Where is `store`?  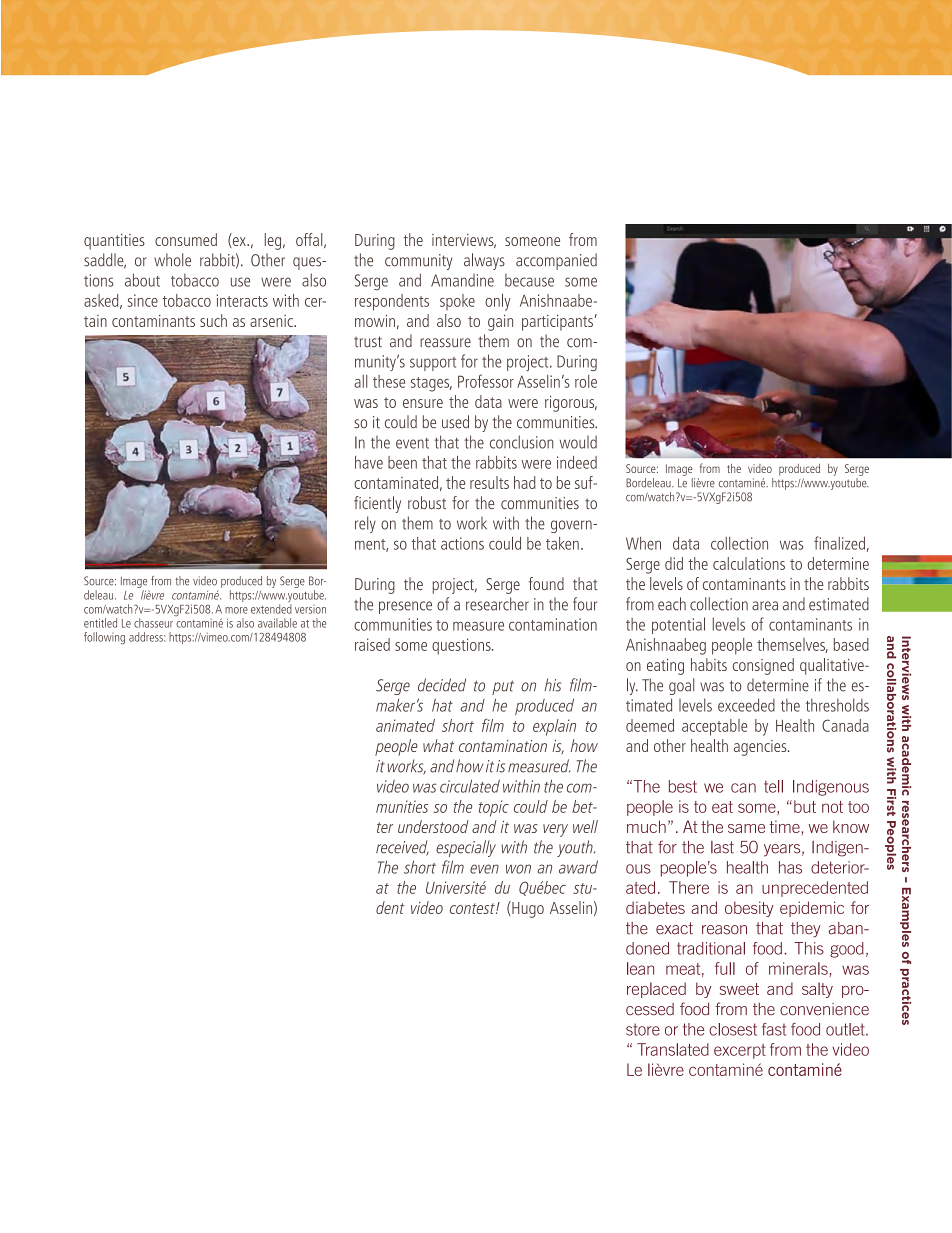
store is located at coordinates (643, 1029).
